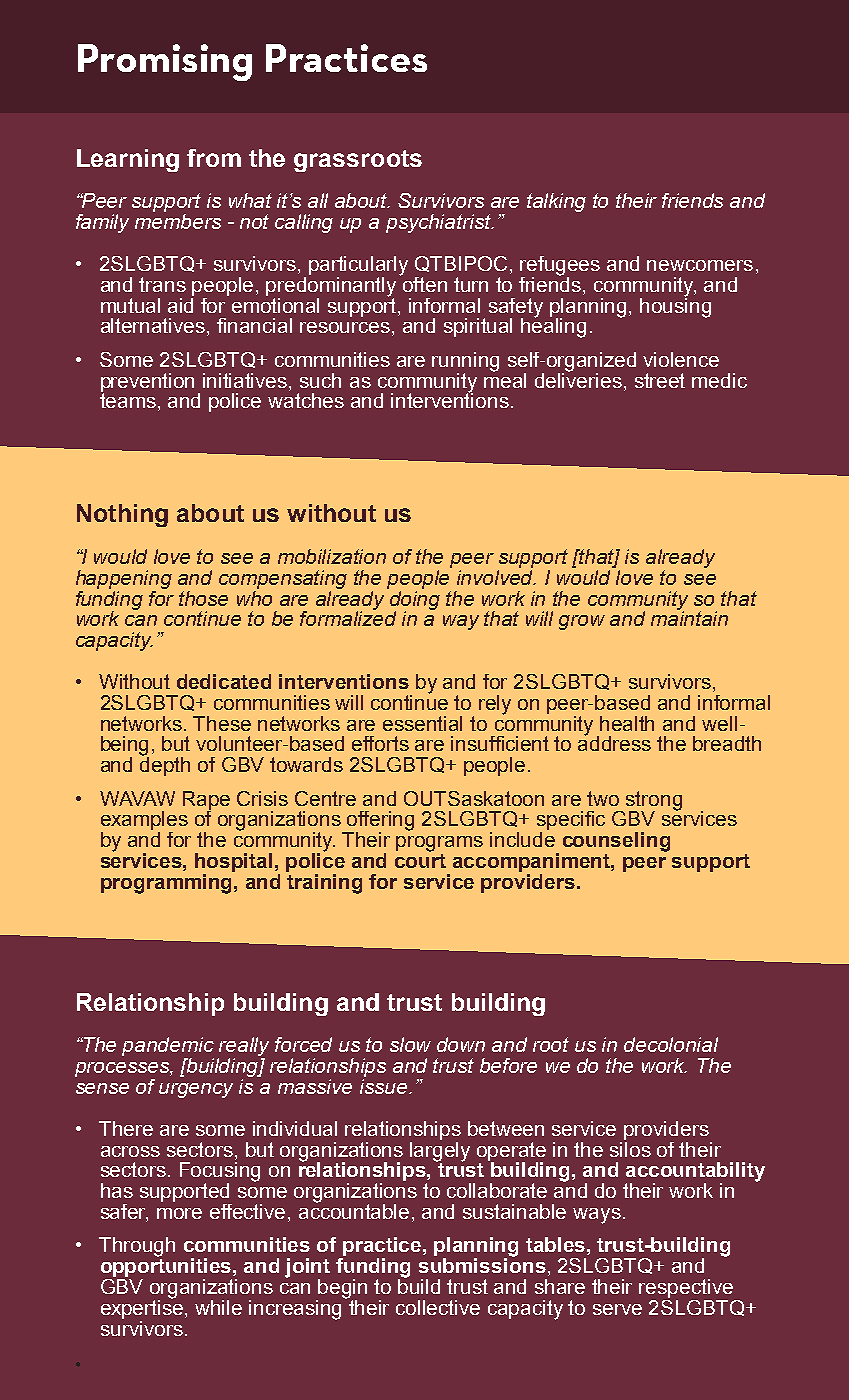 The image size is (849, 1400). What do you see at coordinates (556, 202) in the screenshot?
I see `talking` at bounding box center [556, 202].
